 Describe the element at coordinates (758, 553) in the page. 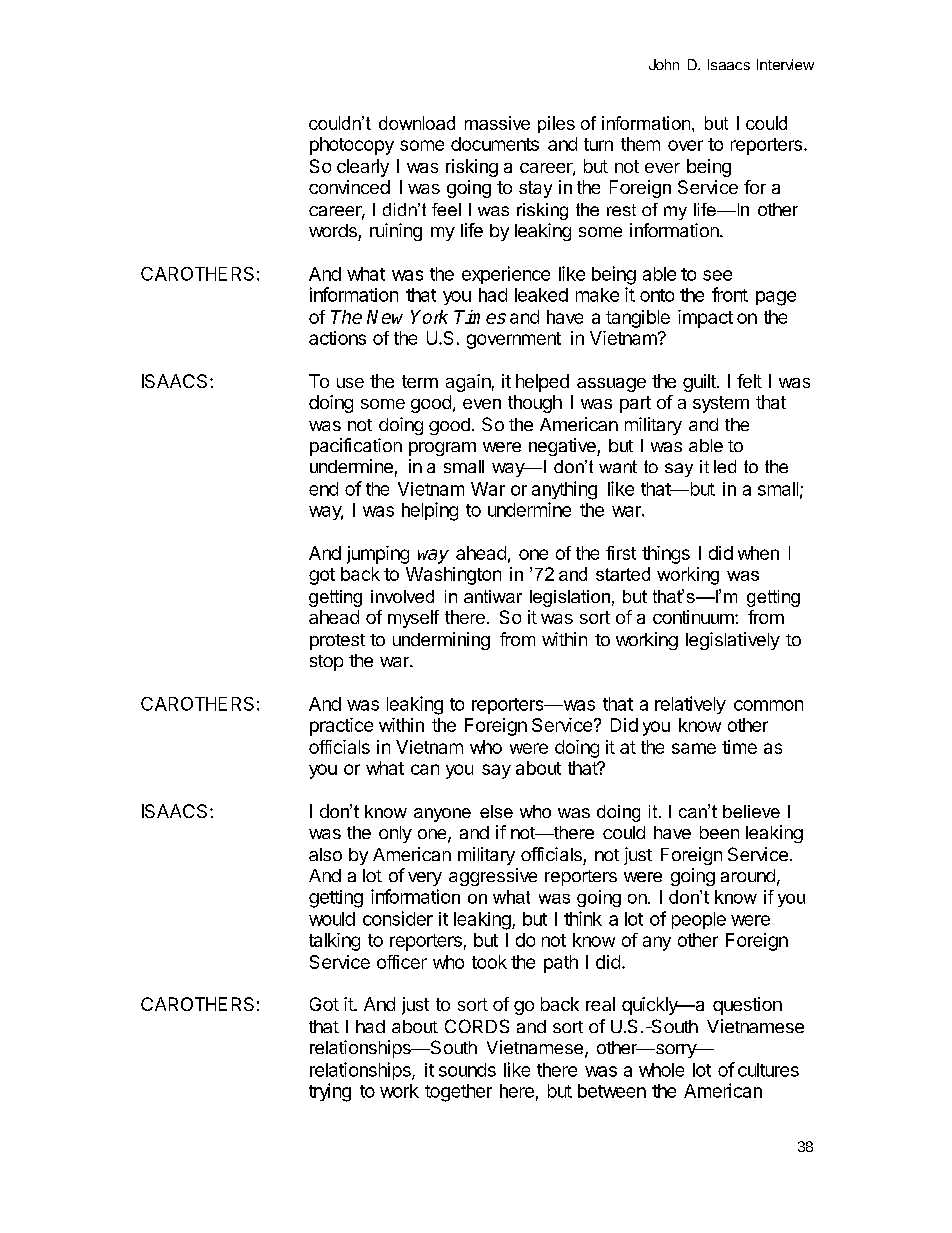

I see `when` at that location.
